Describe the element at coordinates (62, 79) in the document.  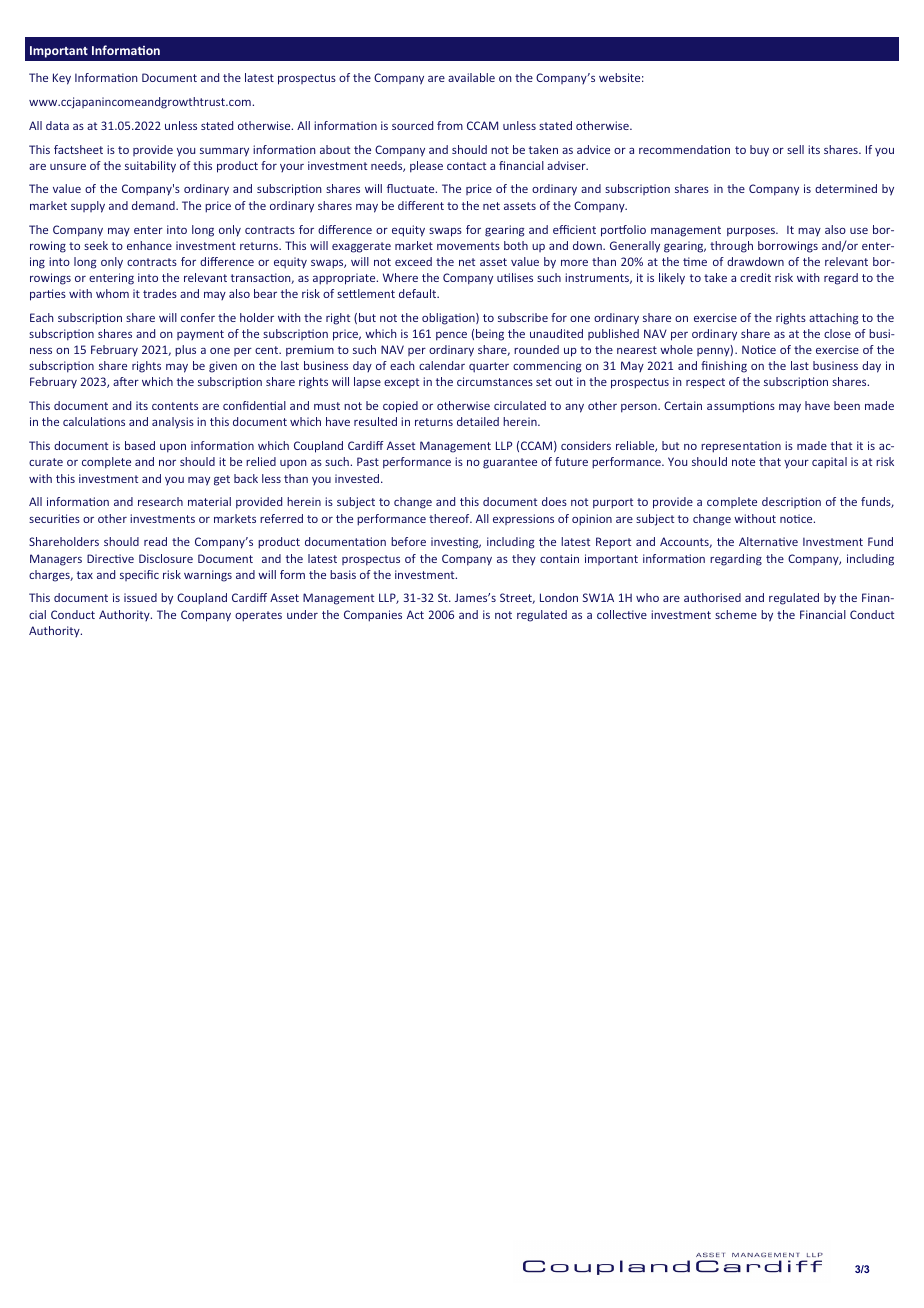
I see `Key` at that location.
